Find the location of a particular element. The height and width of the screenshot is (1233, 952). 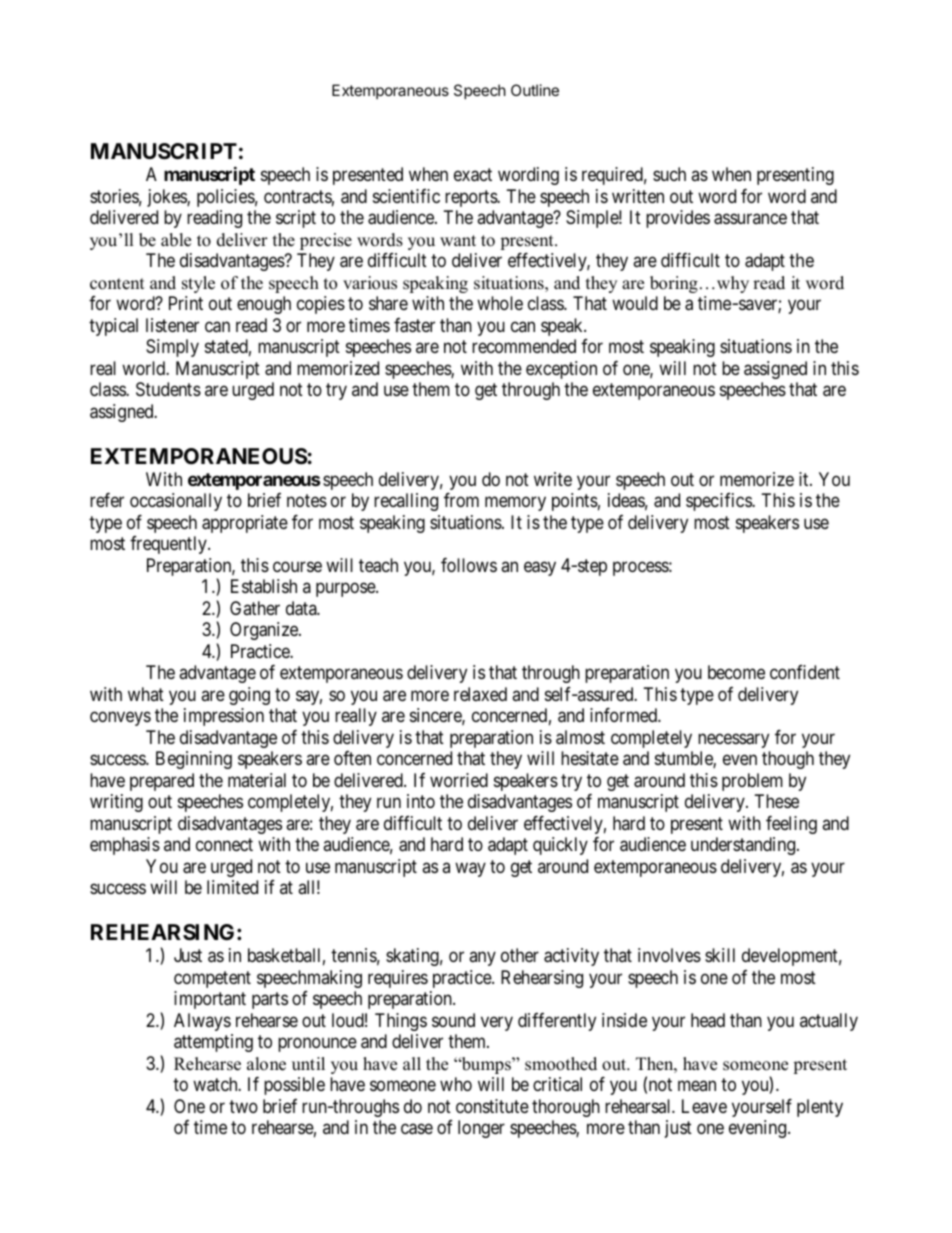

jokes is located at coordinates (167, 198).
